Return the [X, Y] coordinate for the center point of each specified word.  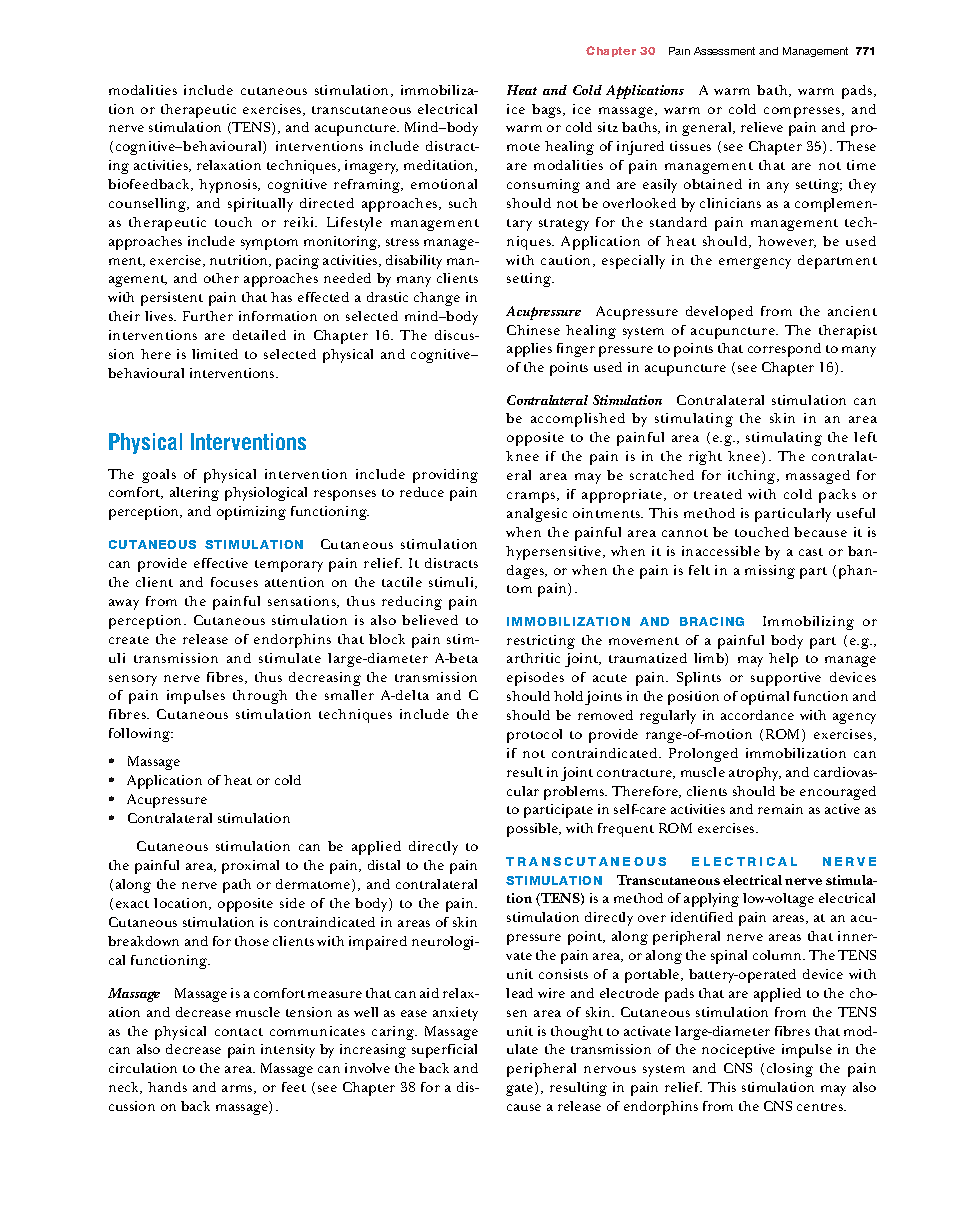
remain [780, 809]
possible [534, 830]
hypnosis [229, 186]
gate [521, 1089]
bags [548, 111]
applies [529, 350]
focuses [234, 582]
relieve [762, 127]
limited [215, 354]
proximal [250, 867]
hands [167, 1087]
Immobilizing [808, 623]
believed [430, 620]
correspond [784, 350]
